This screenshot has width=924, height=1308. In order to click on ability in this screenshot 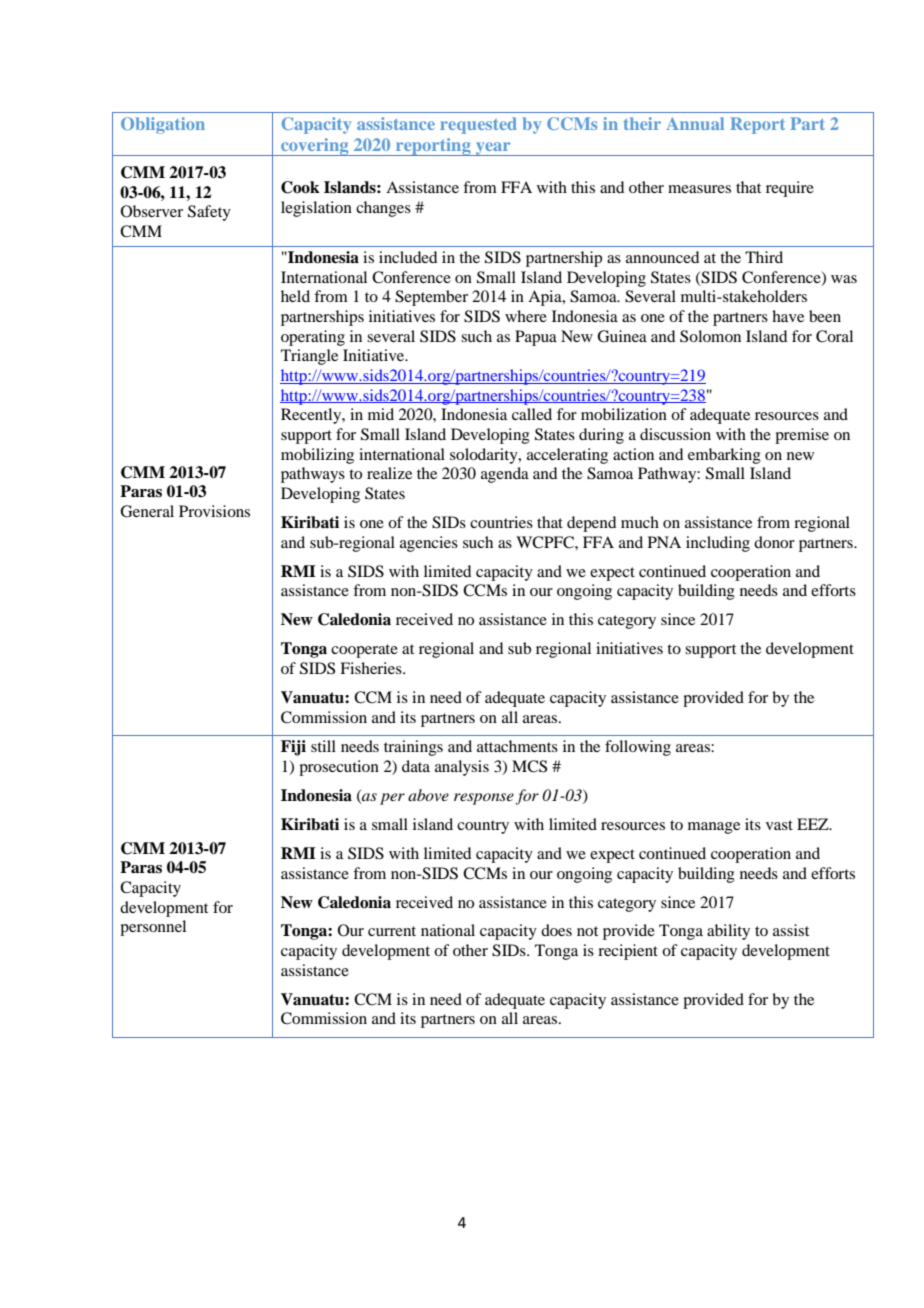, I will do `click(728, 932)`.
